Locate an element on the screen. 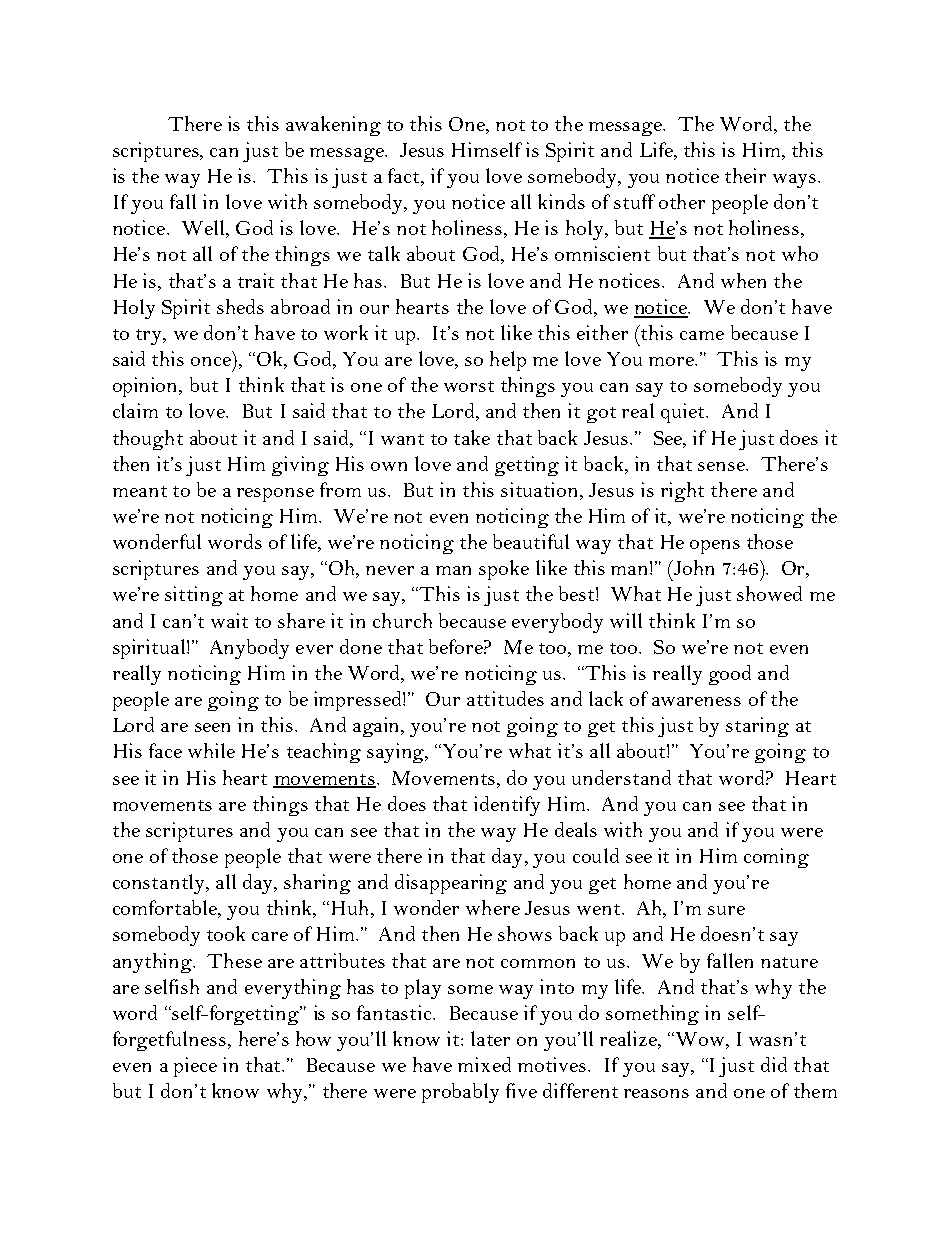 The width and height of the screenshot is (952, 1233). piece is located at coordinates (195, 1067).
